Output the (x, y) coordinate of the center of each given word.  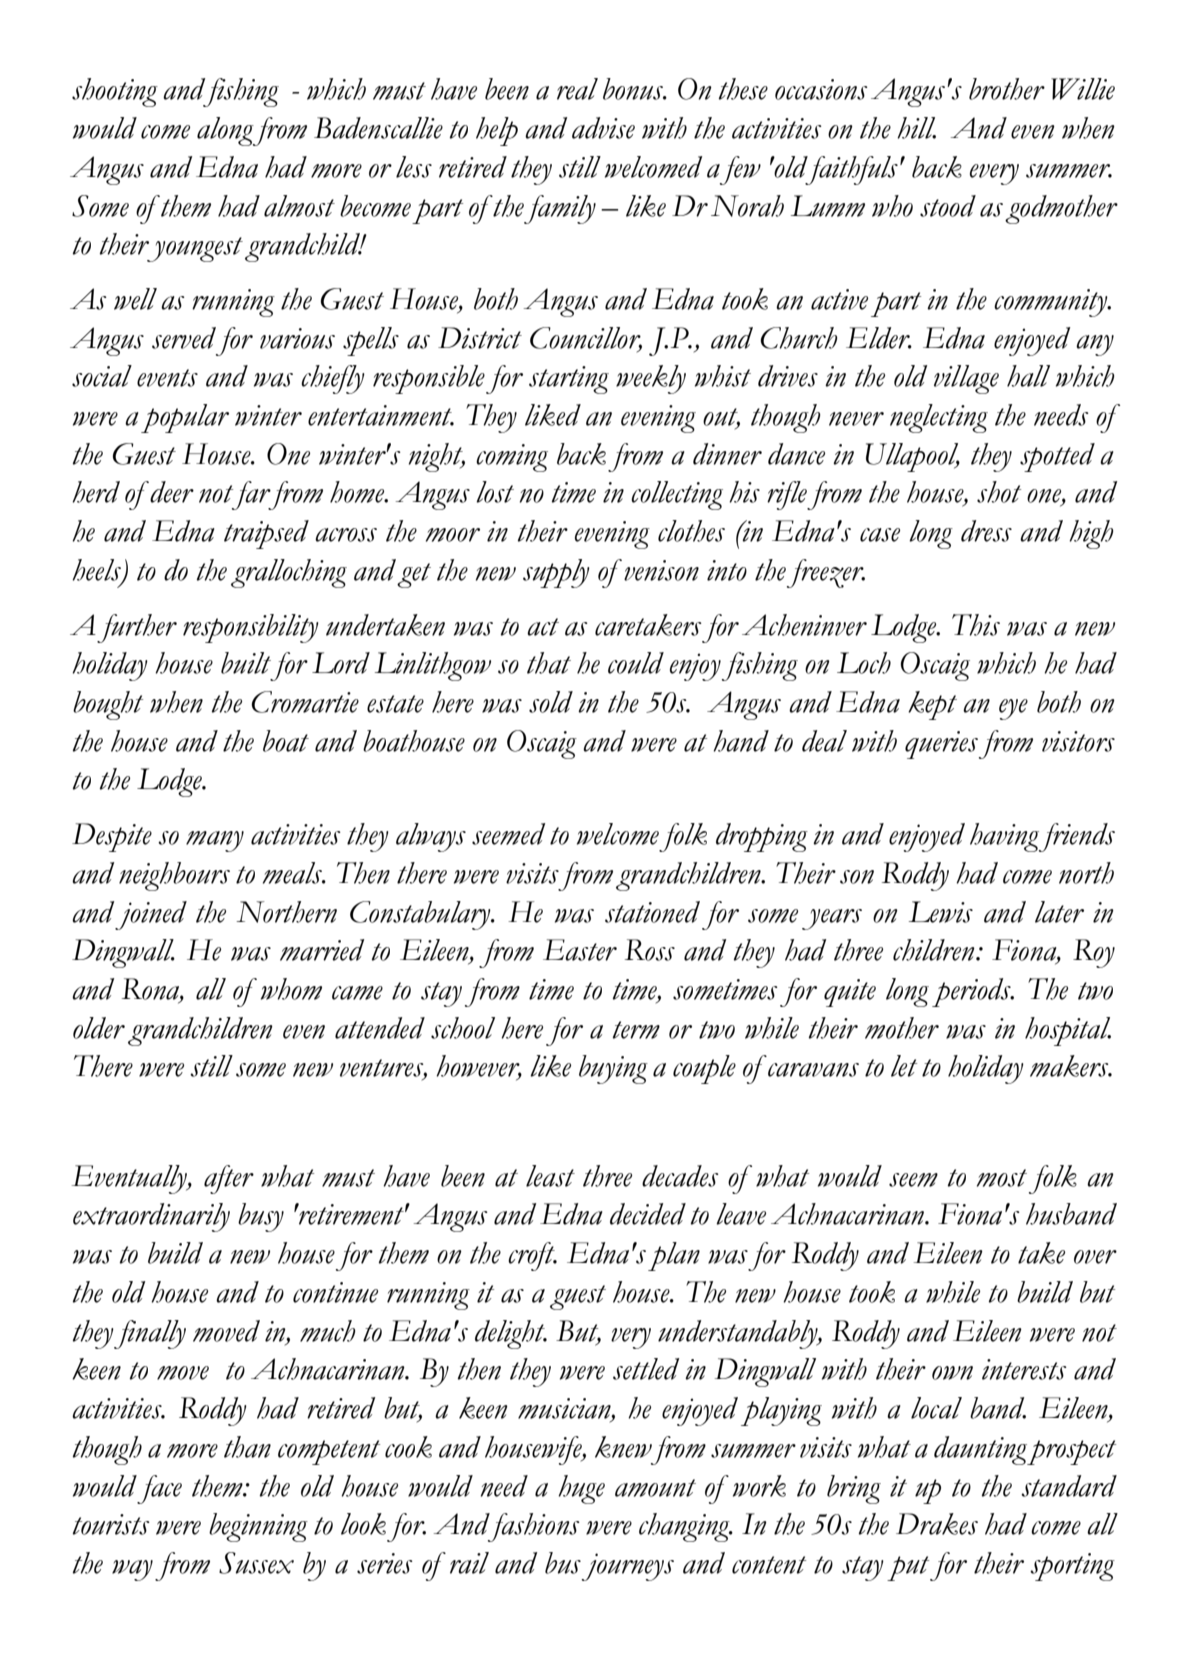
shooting (115, 92)
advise (603, 128)
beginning (258, 1527)
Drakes (937, 1524)
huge (581, 1489)
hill (916, 128)
